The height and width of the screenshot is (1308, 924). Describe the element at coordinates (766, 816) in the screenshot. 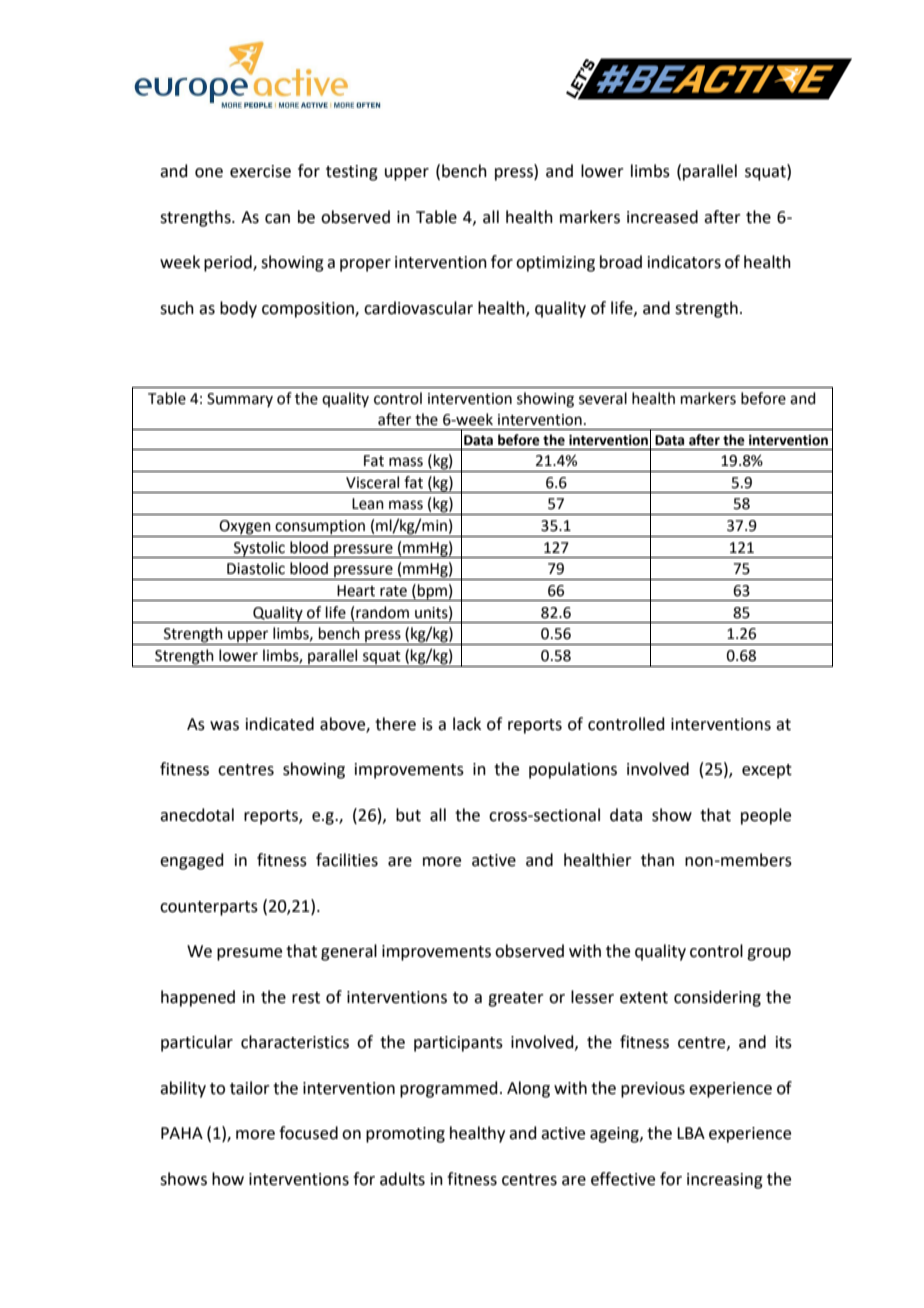

I see `people` at that location.
